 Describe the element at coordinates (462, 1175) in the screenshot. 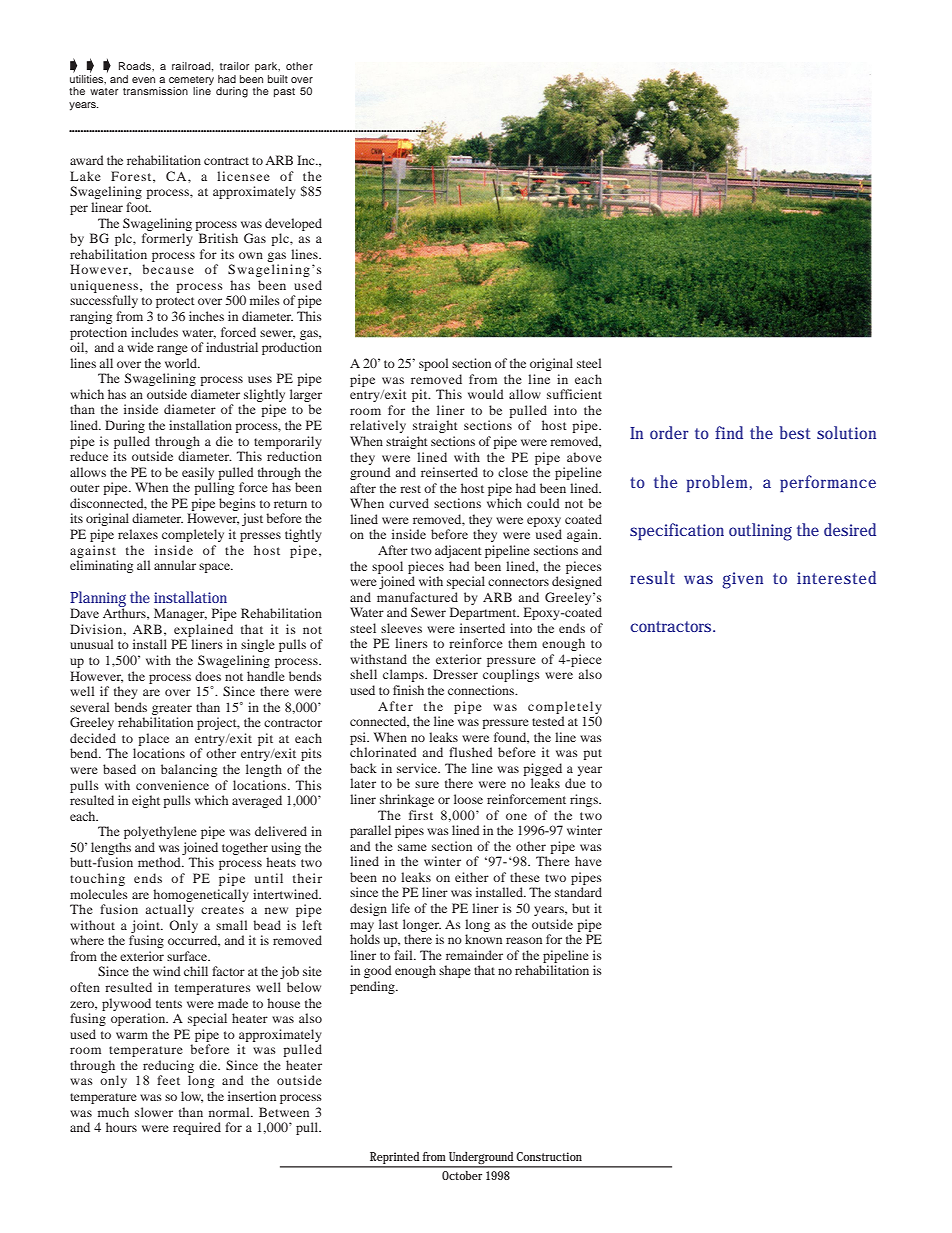

I see `October` at that location.
